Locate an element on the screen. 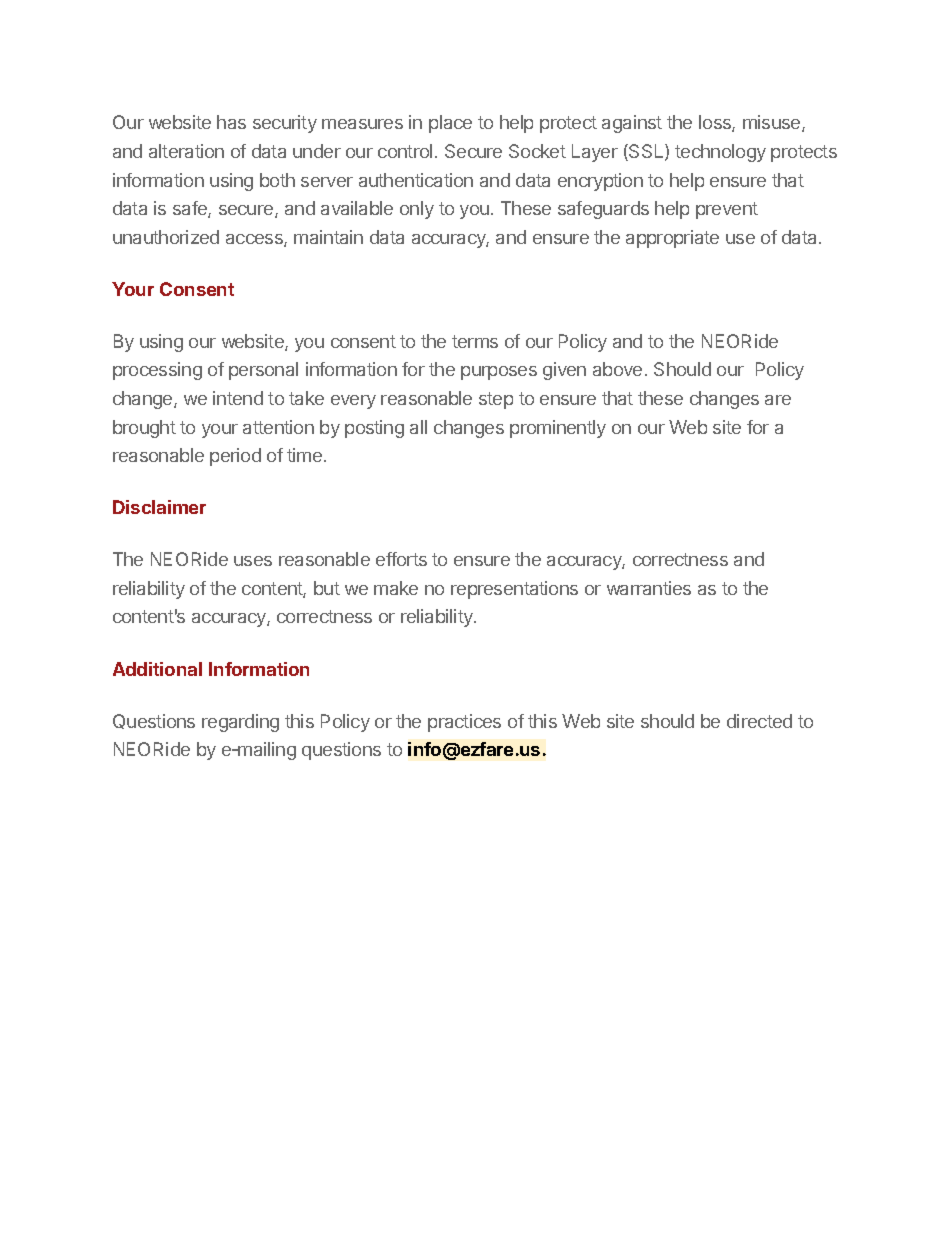  technology is located at coordinates (720, 153).
